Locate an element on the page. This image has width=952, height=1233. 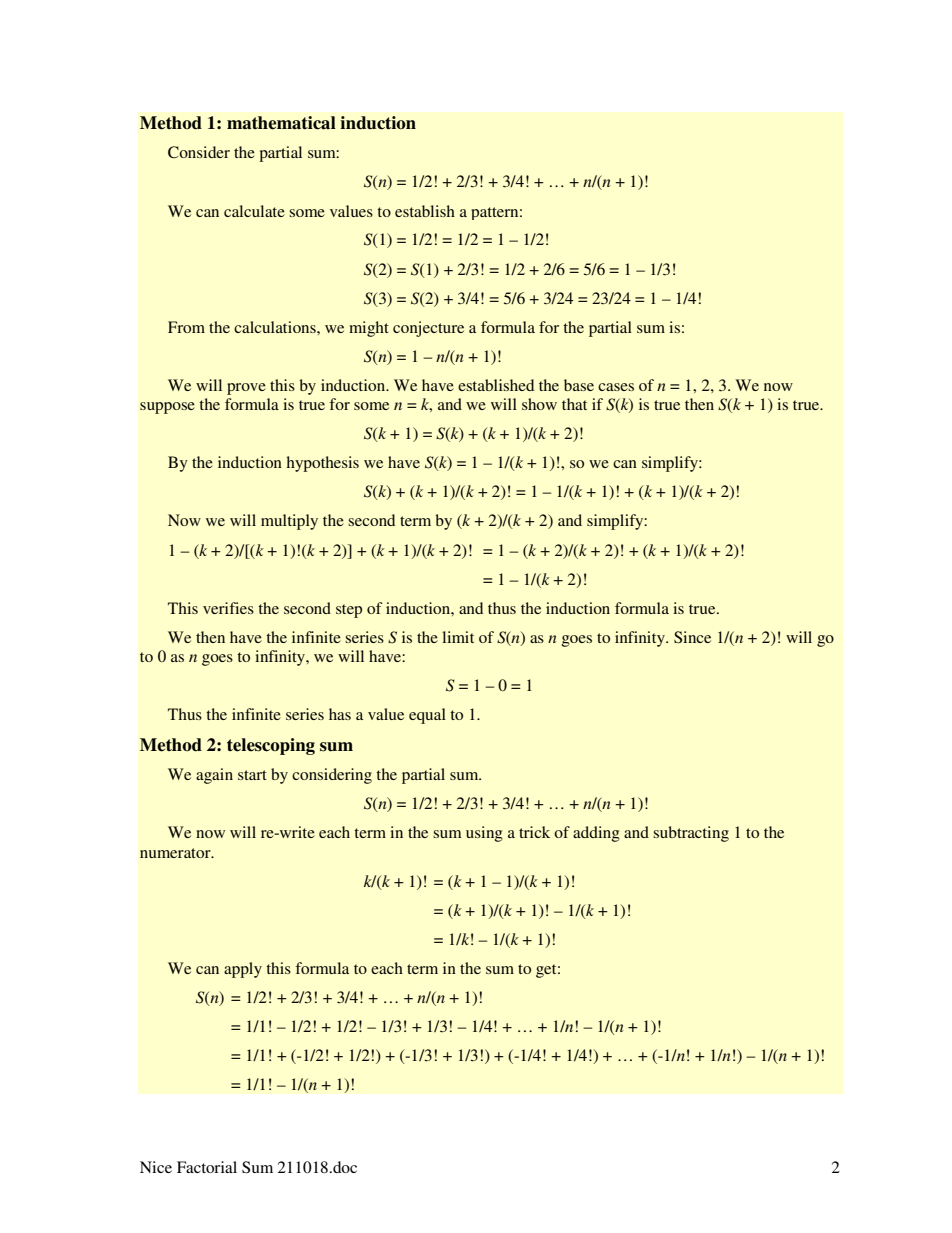
using is located at coordinates (484, 834).
